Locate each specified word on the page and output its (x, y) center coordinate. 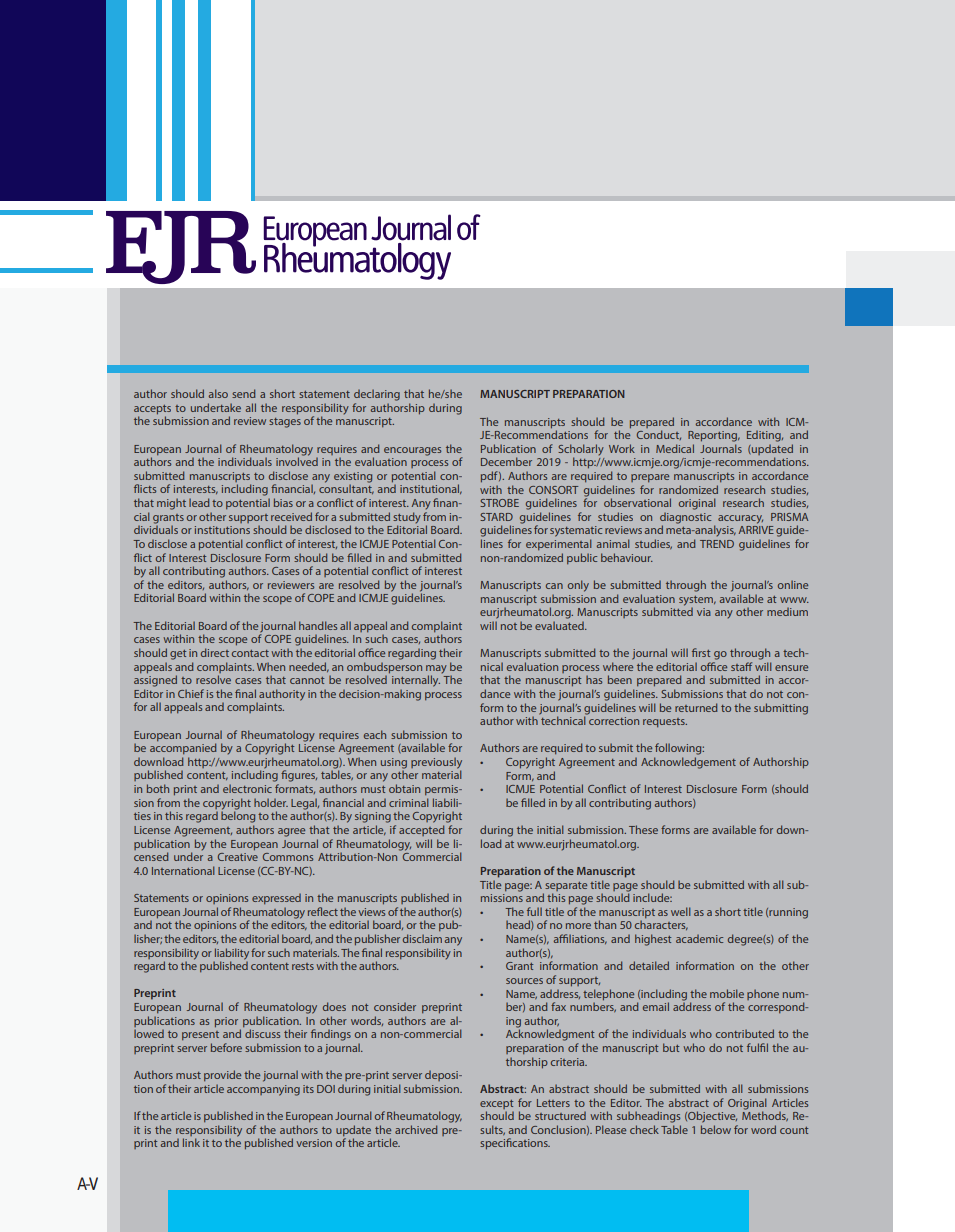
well (681, 911)
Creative (238, 857)
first (701, 652)
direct (215, 652)
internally (416, 681)
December (506, 461)
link (191, 1142)
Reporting (714, 436)
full (534, 911)
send (244, 393)
